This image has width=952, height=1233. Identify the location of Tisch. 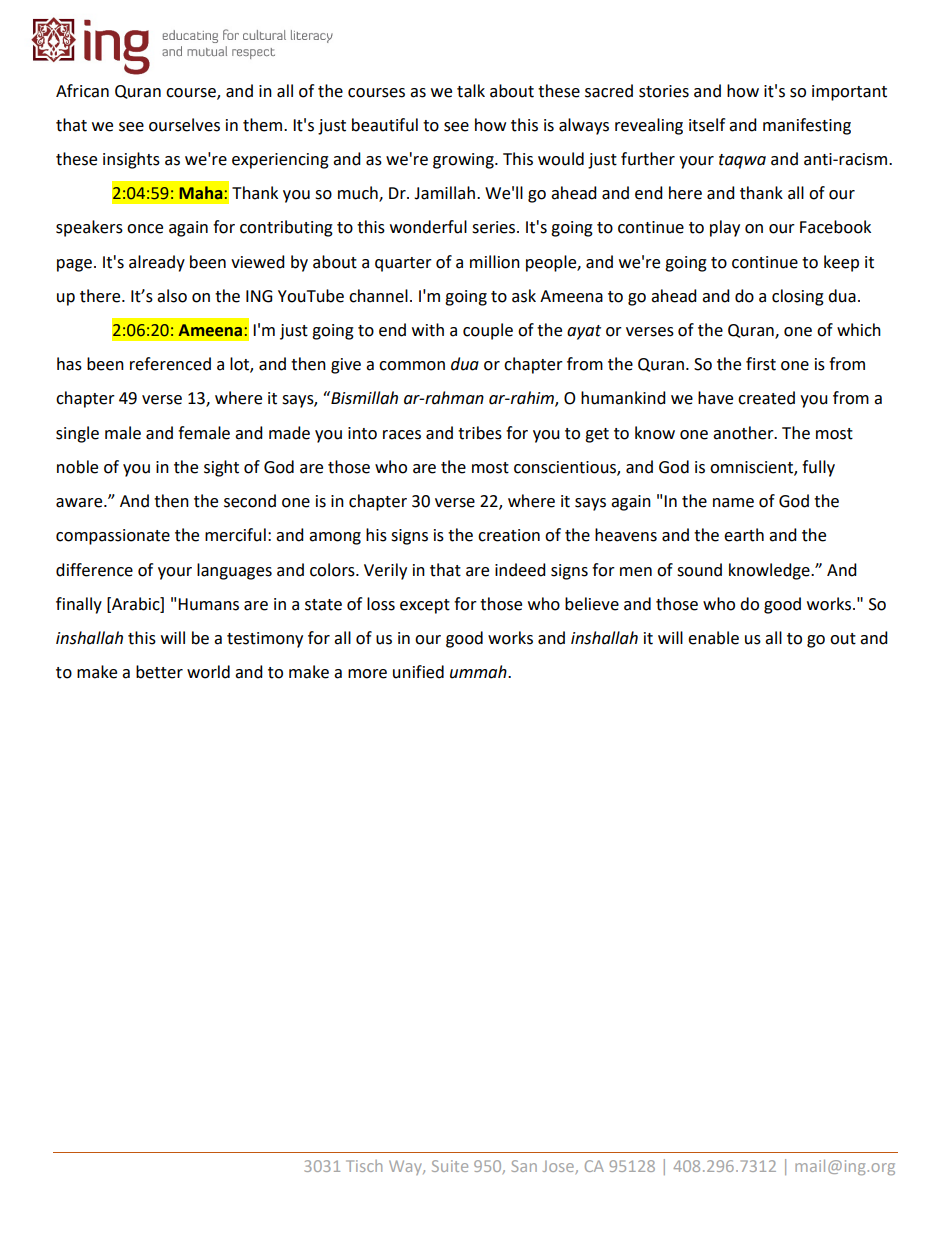
(364, 1166).
